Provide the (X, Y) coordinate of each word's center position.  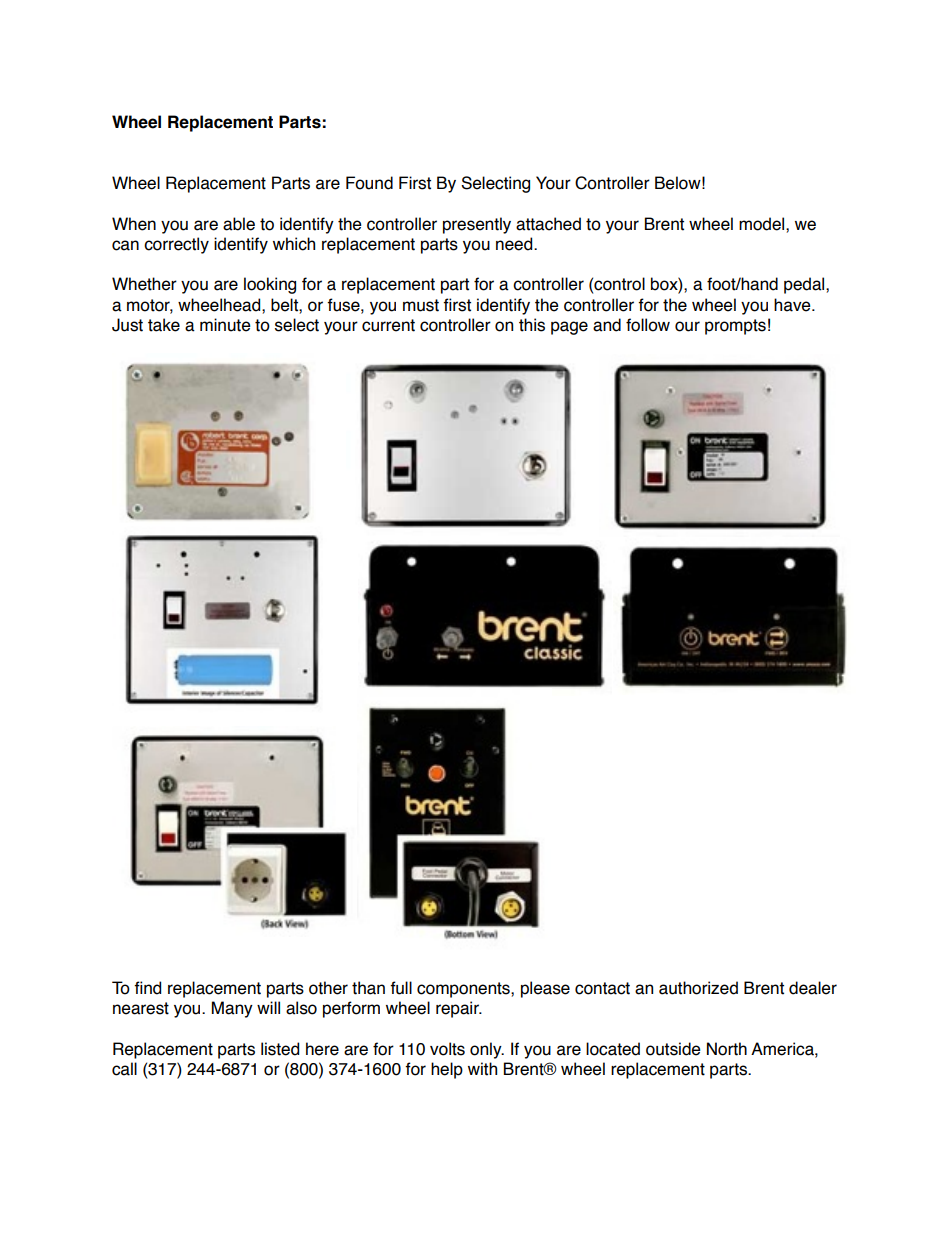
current (388, 325)
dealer (813, 988)
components (464, 990)
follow (648, 325)
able (239, 224)
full (401, 988)
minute (225, 325)
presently (477, 225)
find (147, 988)
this (532, 325)
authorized (698, 988)
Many (232, 1009)
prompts (735, 327)
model (763, 224)
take (164, 325)
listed (280, 1049)
